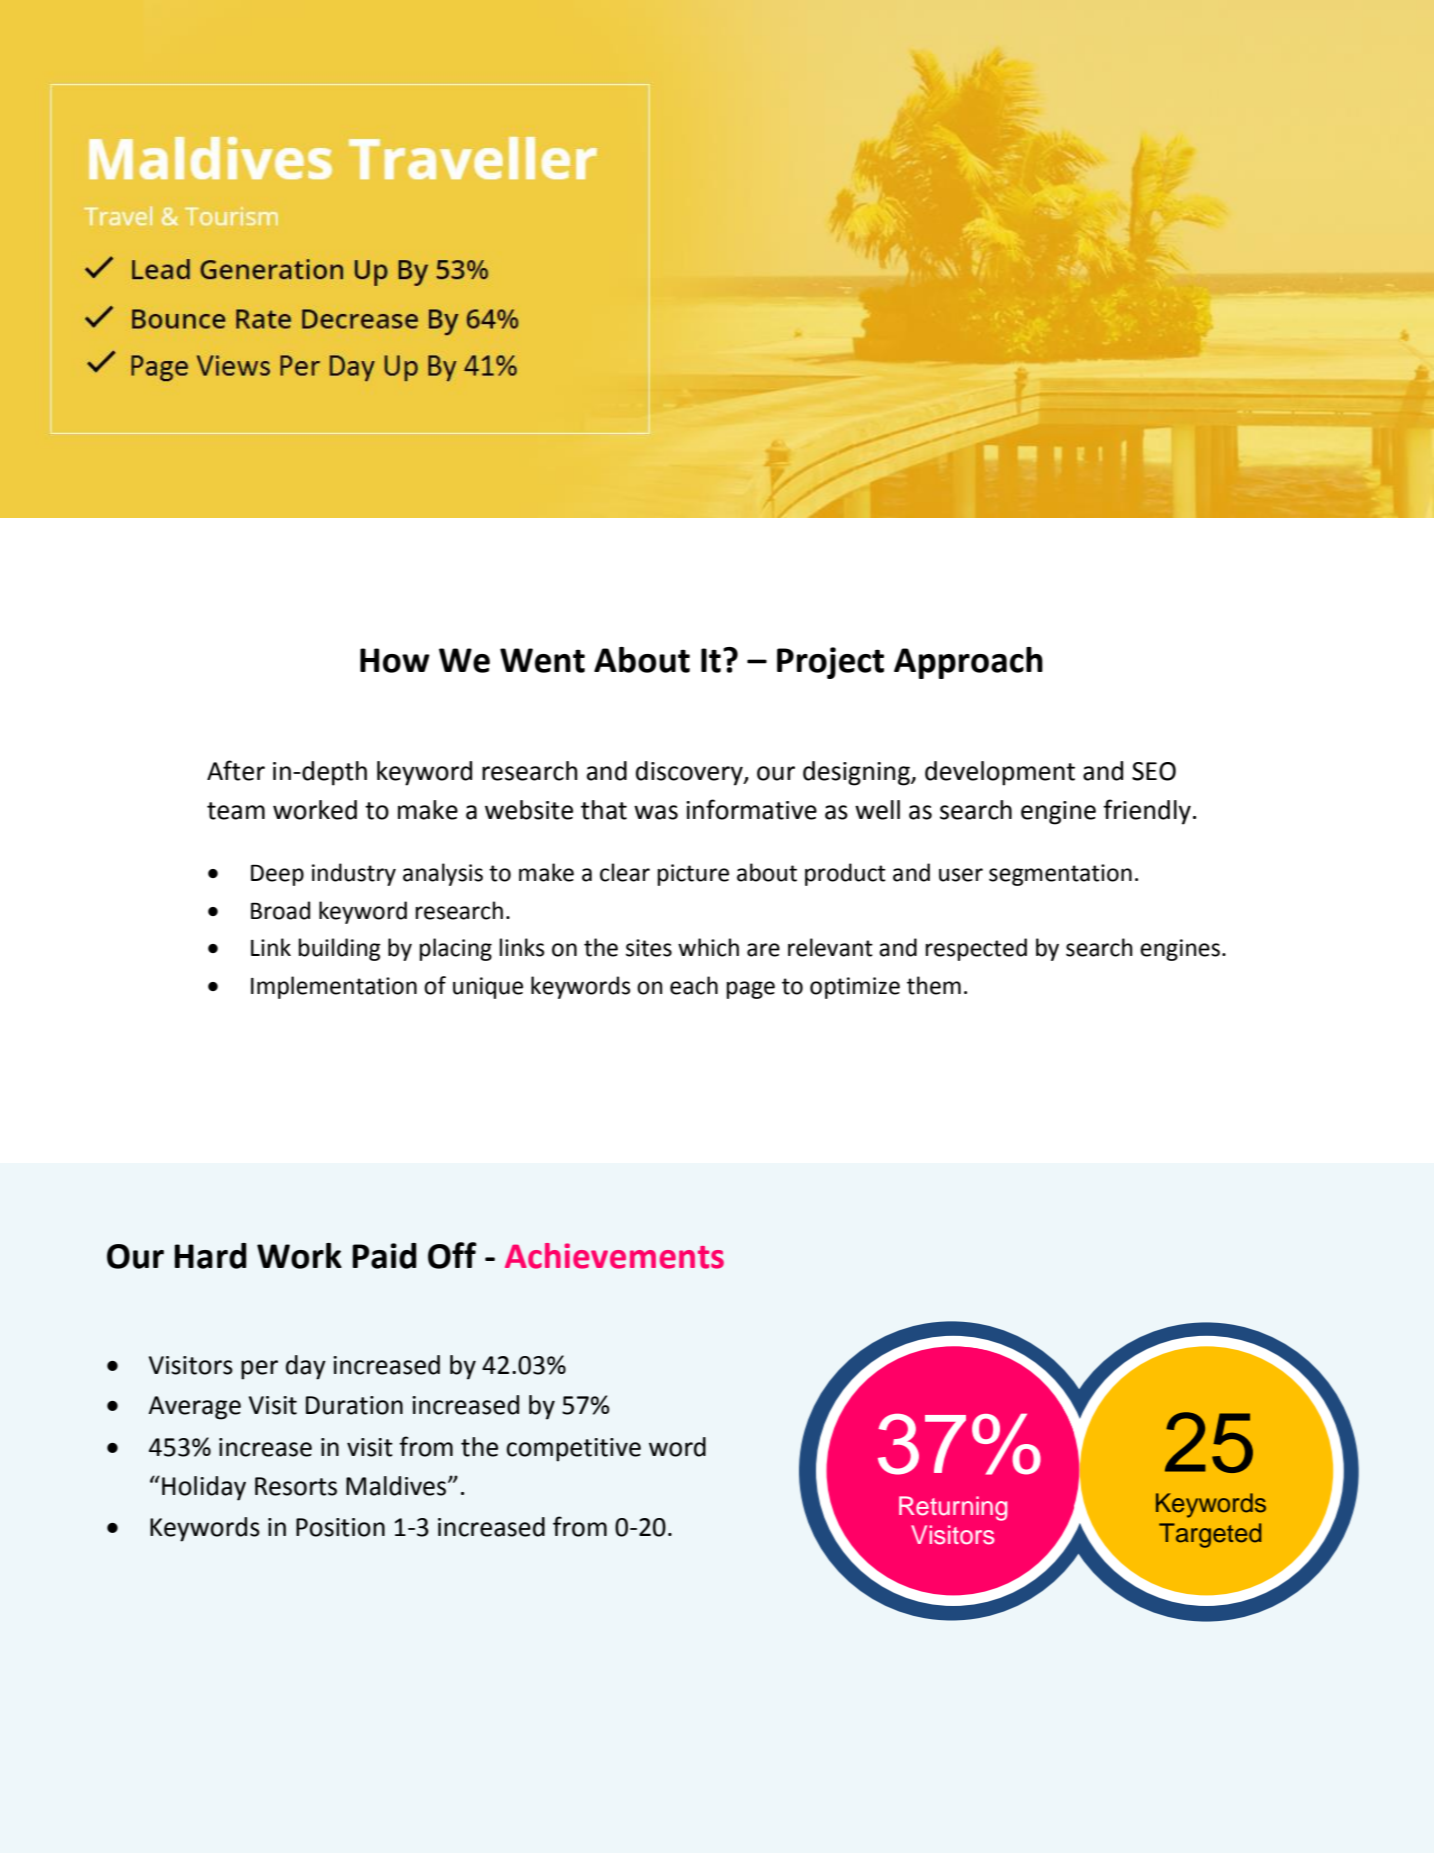  I want to click on Project, so click(830, 663).
